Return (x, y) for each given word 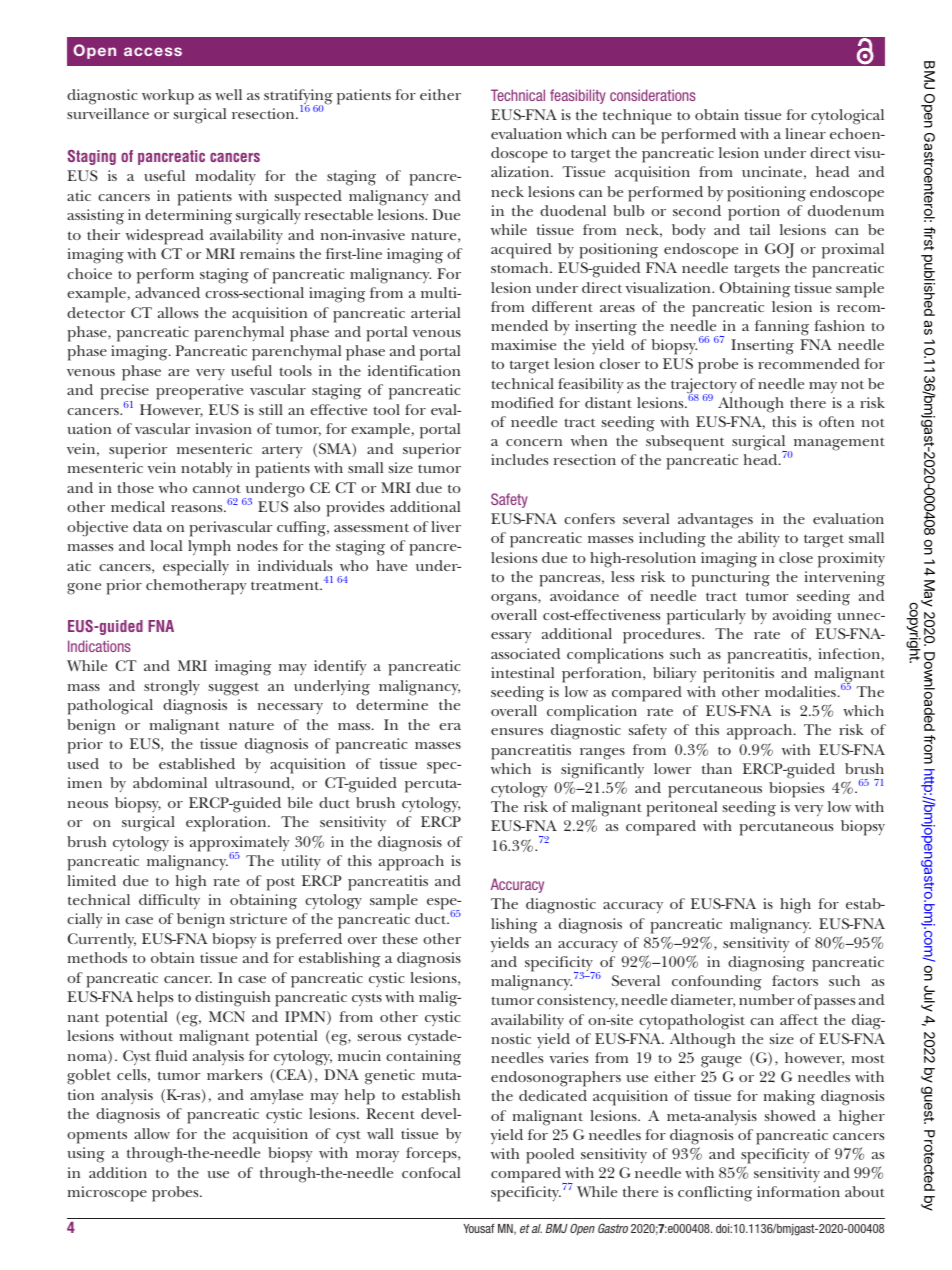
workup (168, 97)
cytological (847, 117)
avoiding (802, 617)
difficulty (169, 901)
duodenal (573, 210)
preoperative (199, 392)
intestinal (522, 672)
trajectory (704, 387)
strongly (172, 688)
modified (522, 402)
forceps (432, 1155)
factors (795, 980)
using (86, 1155)
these (400, 938)
